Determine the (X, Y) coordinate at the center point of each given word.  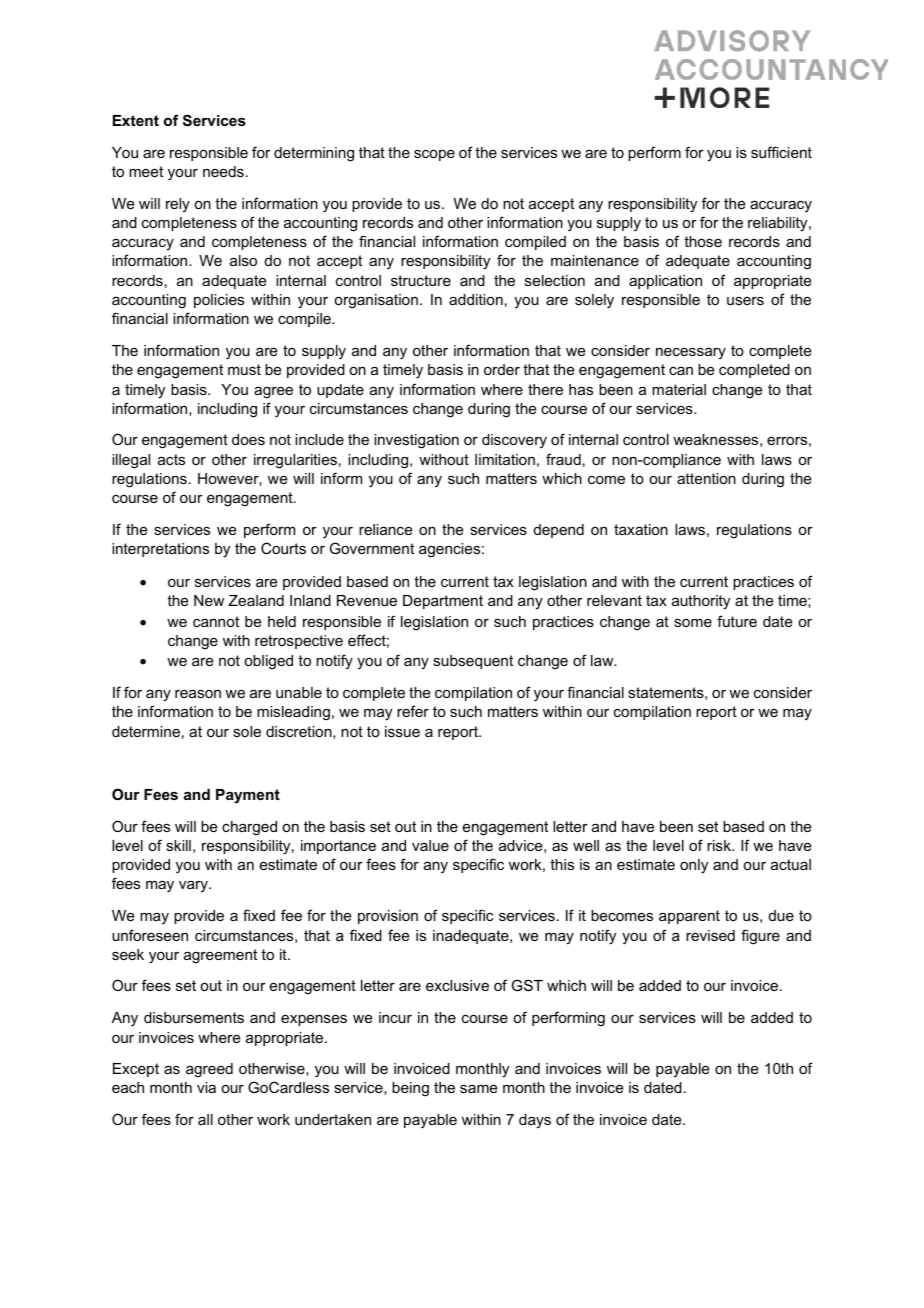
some (693, 623)
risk (720, 845)
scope (434, 155)
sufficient (781, 152)
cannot (216, 621)
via (206, 1087)
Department (443, 602)
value (430, 845)
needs (223, 171)
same (478, 1089)
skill (178, 845)
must (244, 369)
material (679, 389)
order (502, 369)
